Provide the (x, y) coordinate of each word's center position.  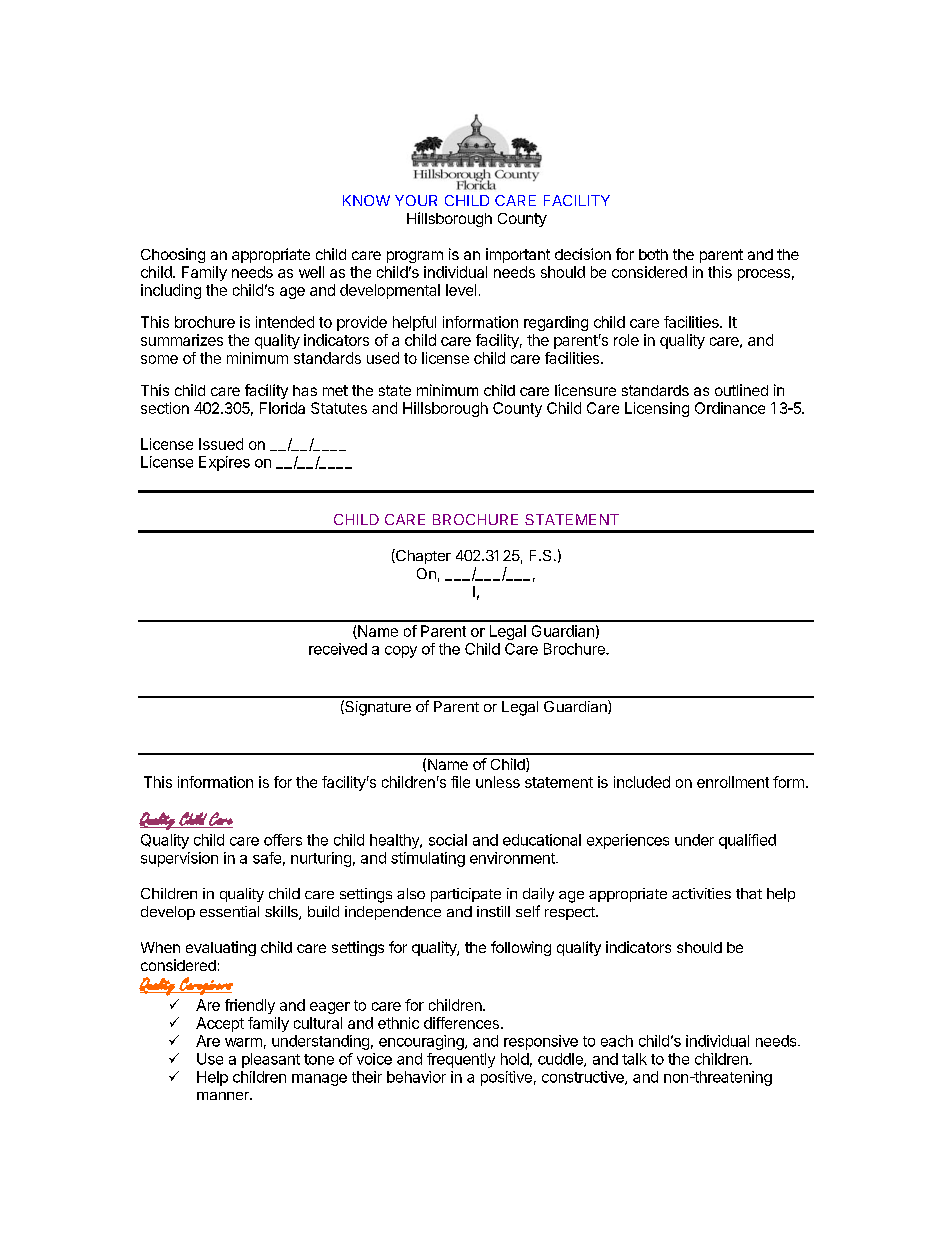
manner (224, 1096)
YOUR (416, 200)
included (642, 782)
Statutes (339, 408)
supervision (179, 859)
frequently (461, 1060)
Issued (221, 444)
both (653, 254)
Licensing (657, 409)
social (448, 840)
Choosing (173, 255)
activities (701, 893)
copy (401, 652)
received (338, 649)
